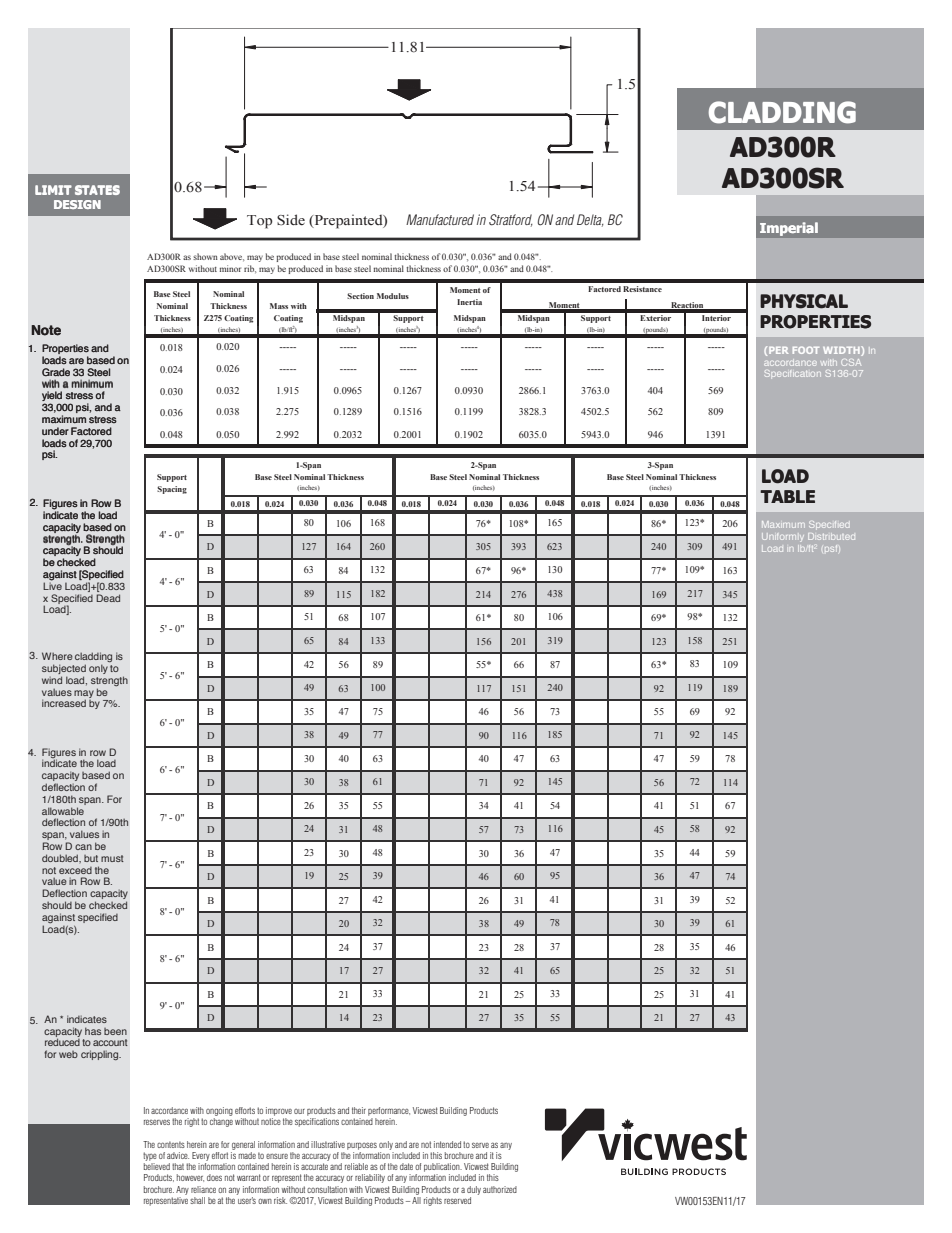  What do you see at coordinates (642, 289) in the screenshot?
I see `Resistance` at bounding box center [642, 289].
